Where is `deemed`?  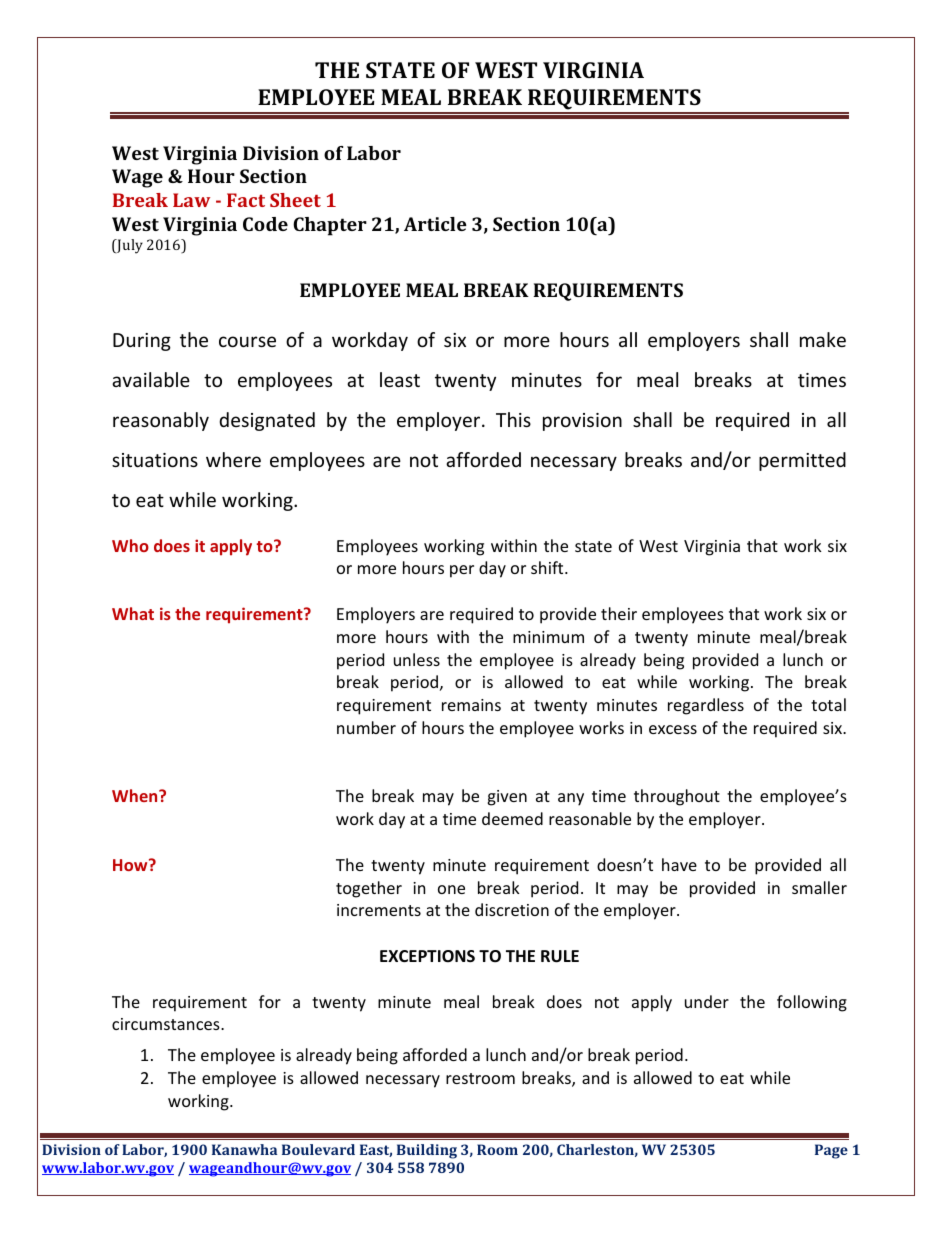
deemed is located at coordinates (512, 818).
